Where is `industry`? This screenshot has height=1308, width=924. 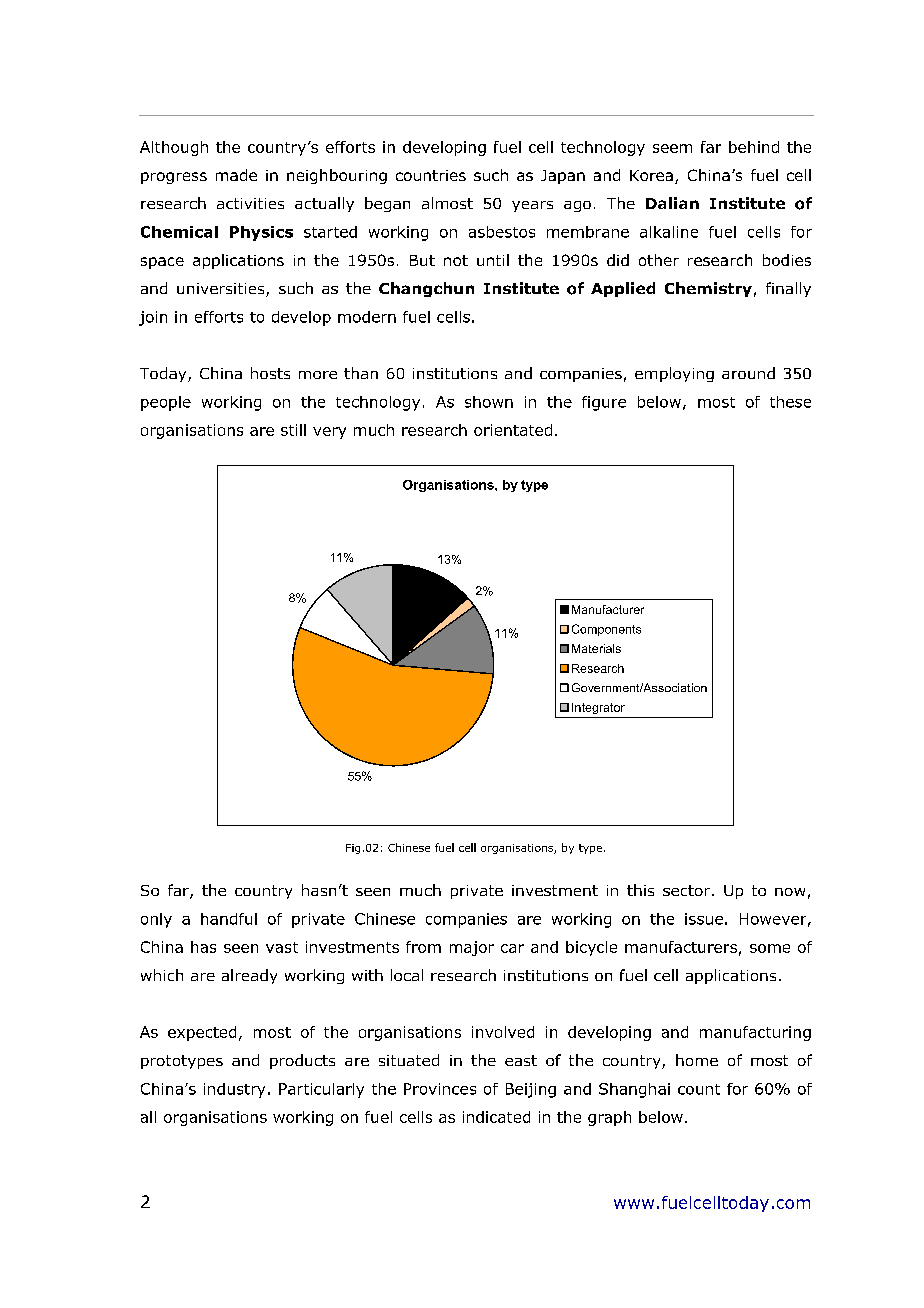 industry is located at coordinates (234, 1090).
